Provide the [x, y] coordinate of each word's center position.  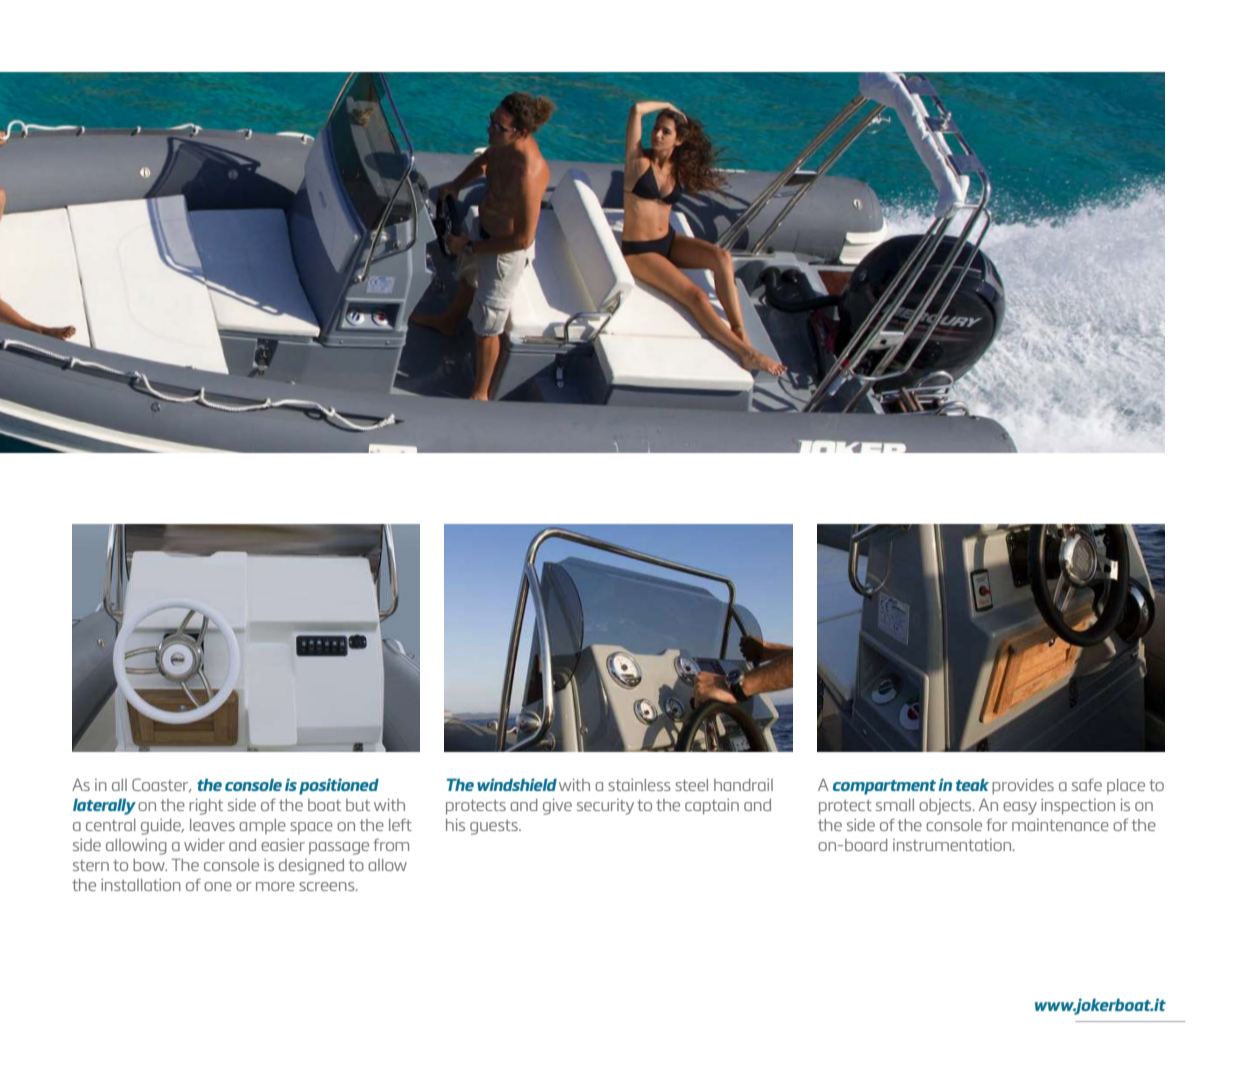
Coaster [161, 785]
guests [495, 827]
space [311, 828]
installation [141, 884]
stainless [639, 784]
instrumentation [953, 845]
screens [328, 886]
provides [1023, 786]
